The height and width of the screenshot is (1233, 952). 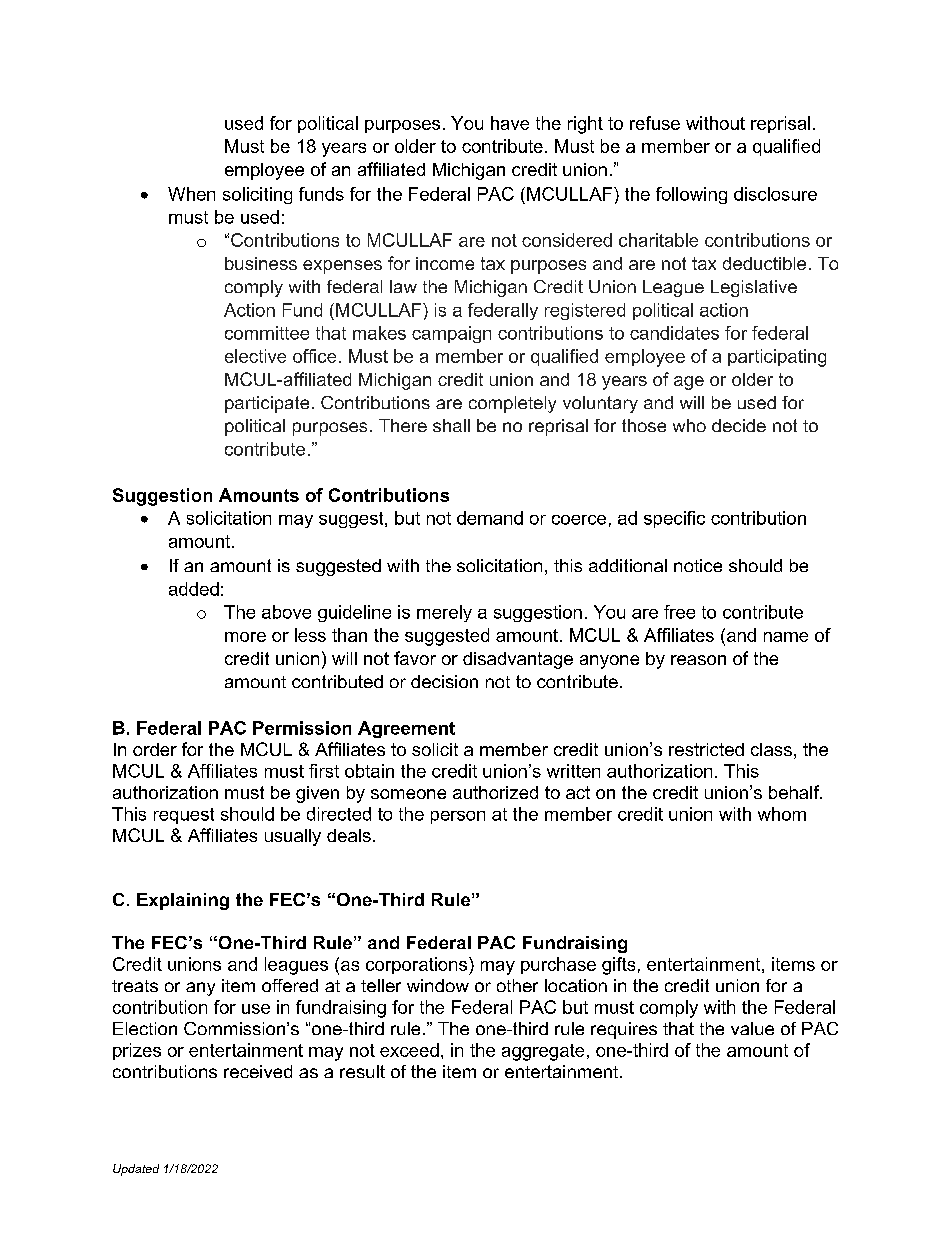 I want to click on value, so click(x=752, y=1028).
